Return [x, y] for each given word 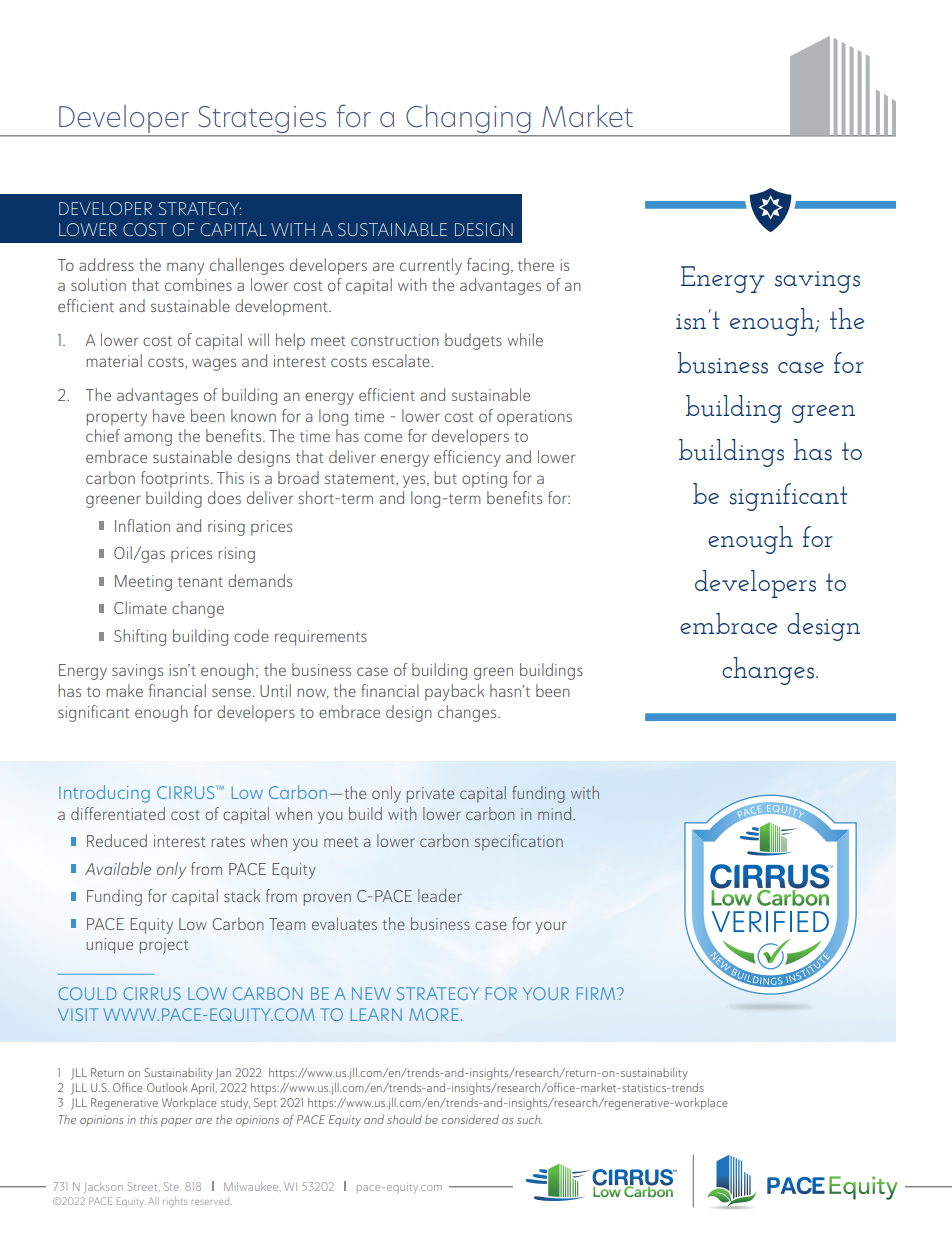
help [290, 341]
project [163, 946]
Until [275, 690]
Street [144, 1186]
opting [484, 480]
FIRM [597, 993]
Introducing [104, 794]
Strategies [262, 119]
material [114, 360]
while [525, 339]
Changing [468, 119]
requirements [321, 638]
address [106, 264]
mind [556, 813]
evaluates [344, 923]
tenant [200, 582]
